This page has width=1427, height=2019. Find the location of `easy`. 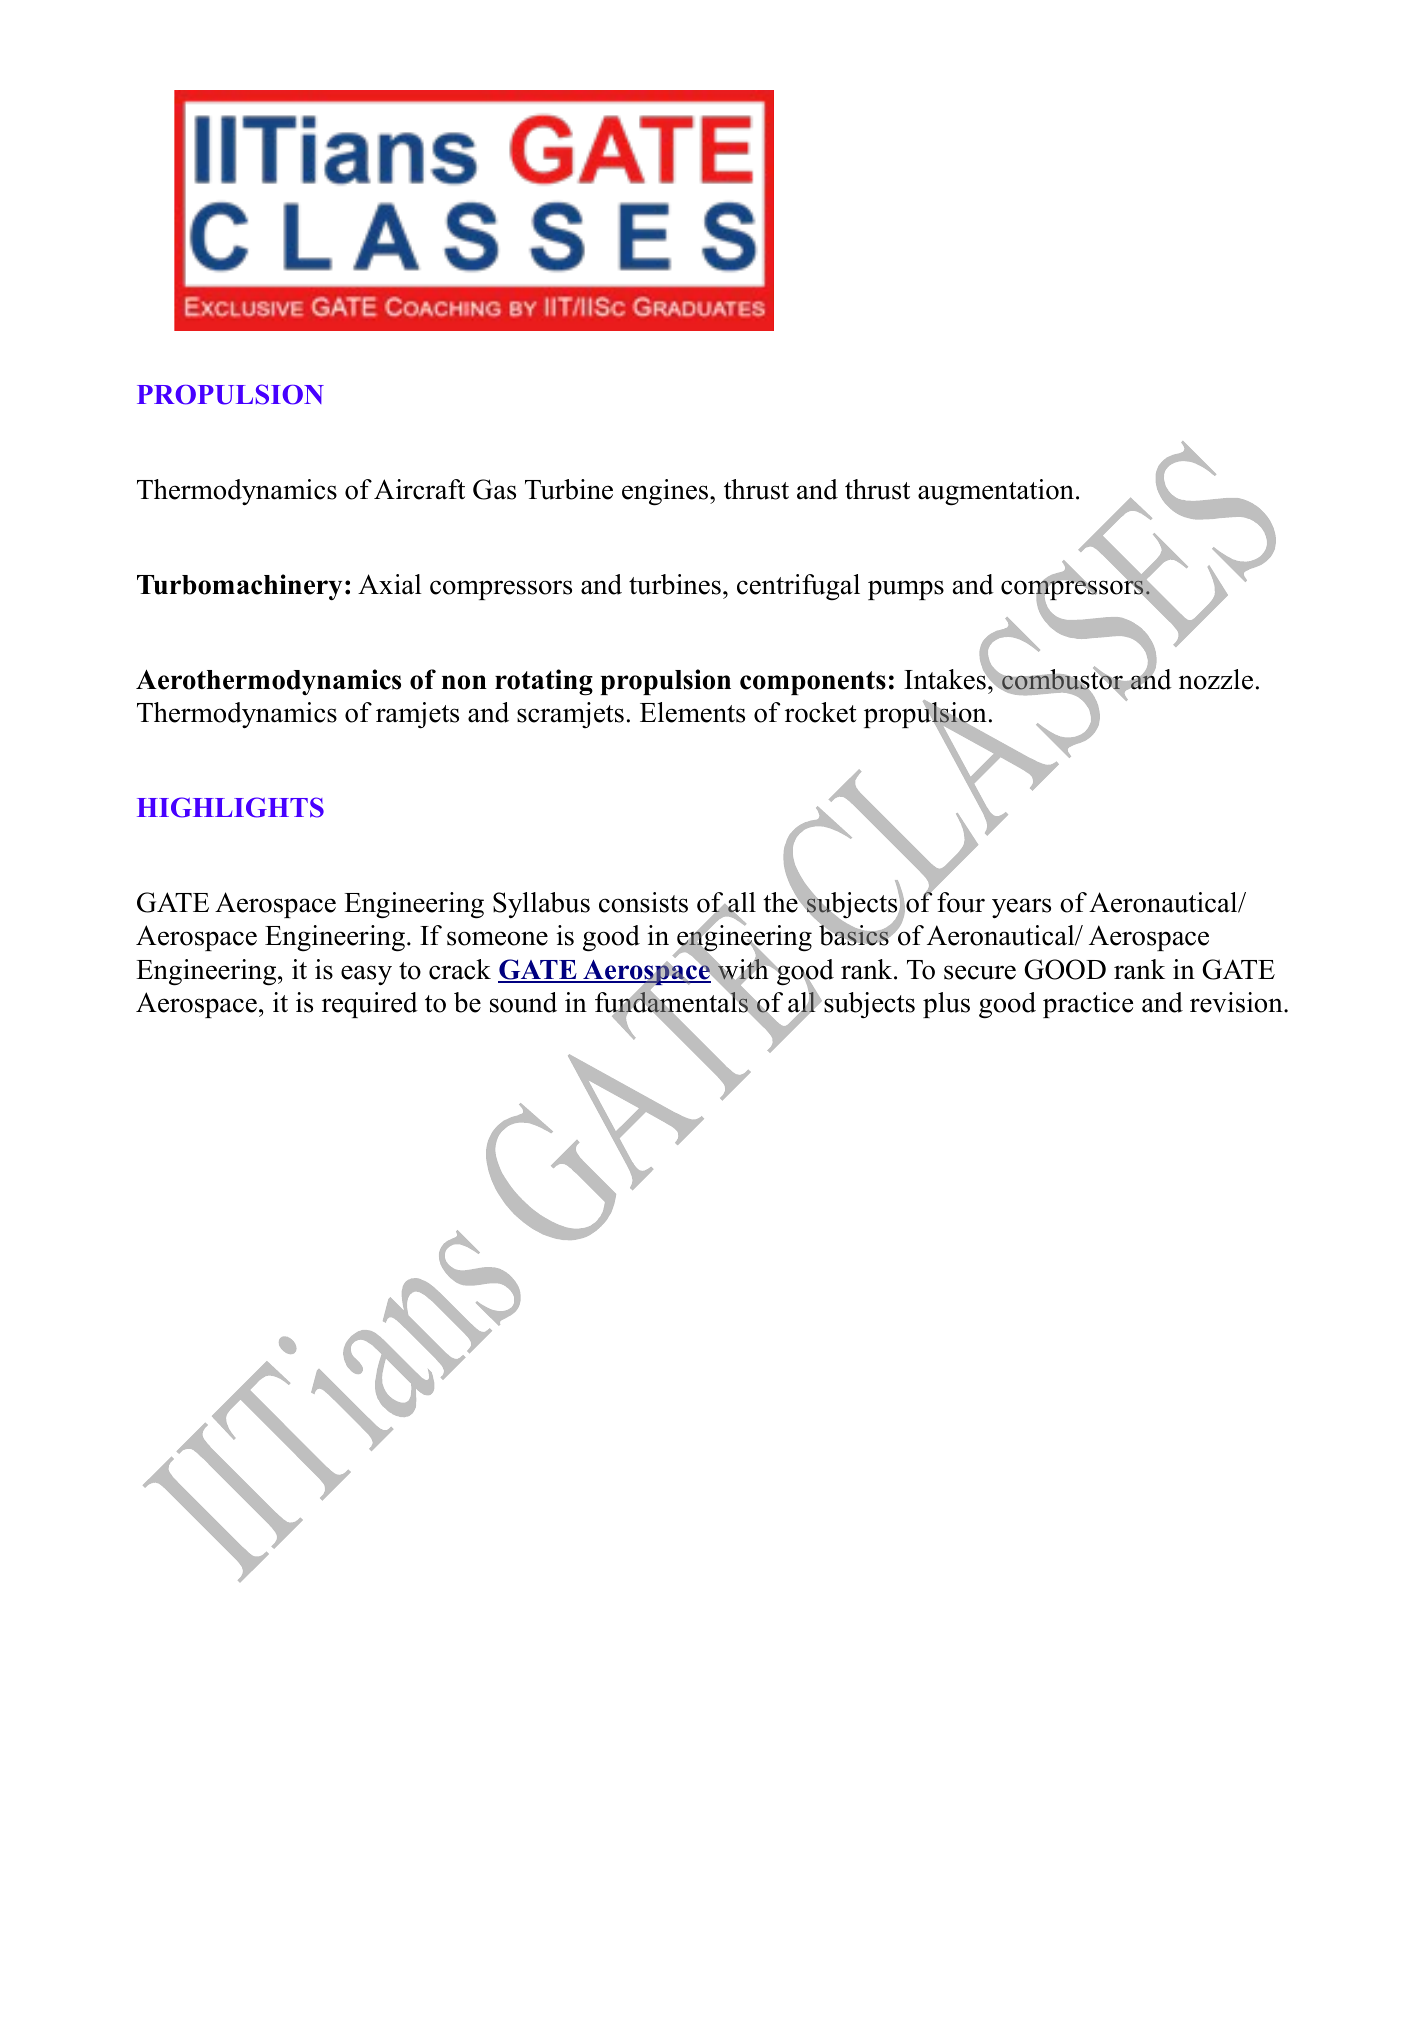

easy is located at coordinates (366, 975).
